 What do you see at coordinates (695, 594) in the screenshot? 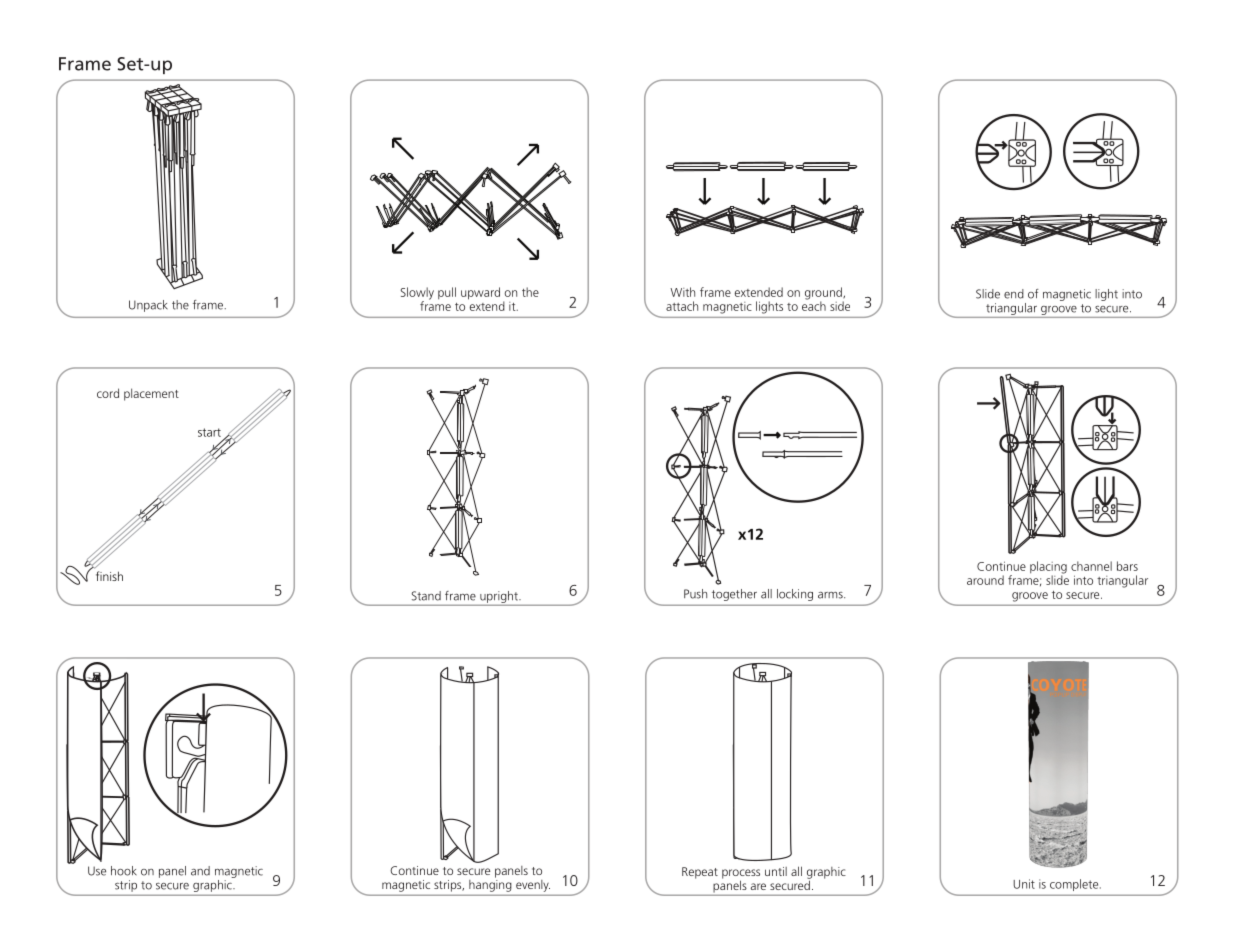
I see `Push` at bounding box center [695, 594].
